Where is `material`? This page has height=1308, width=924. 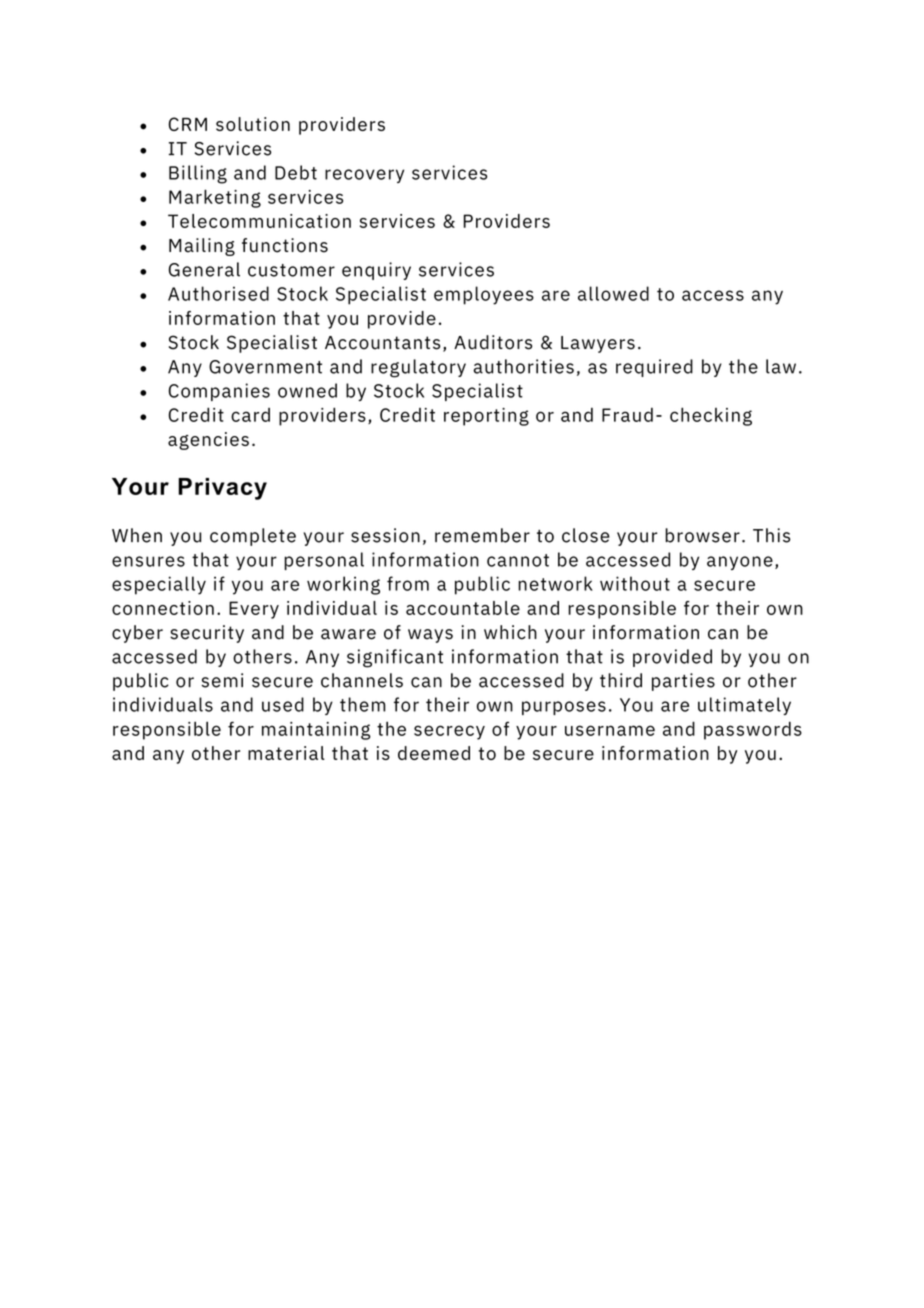
material is located at coordinates (286, 753).
